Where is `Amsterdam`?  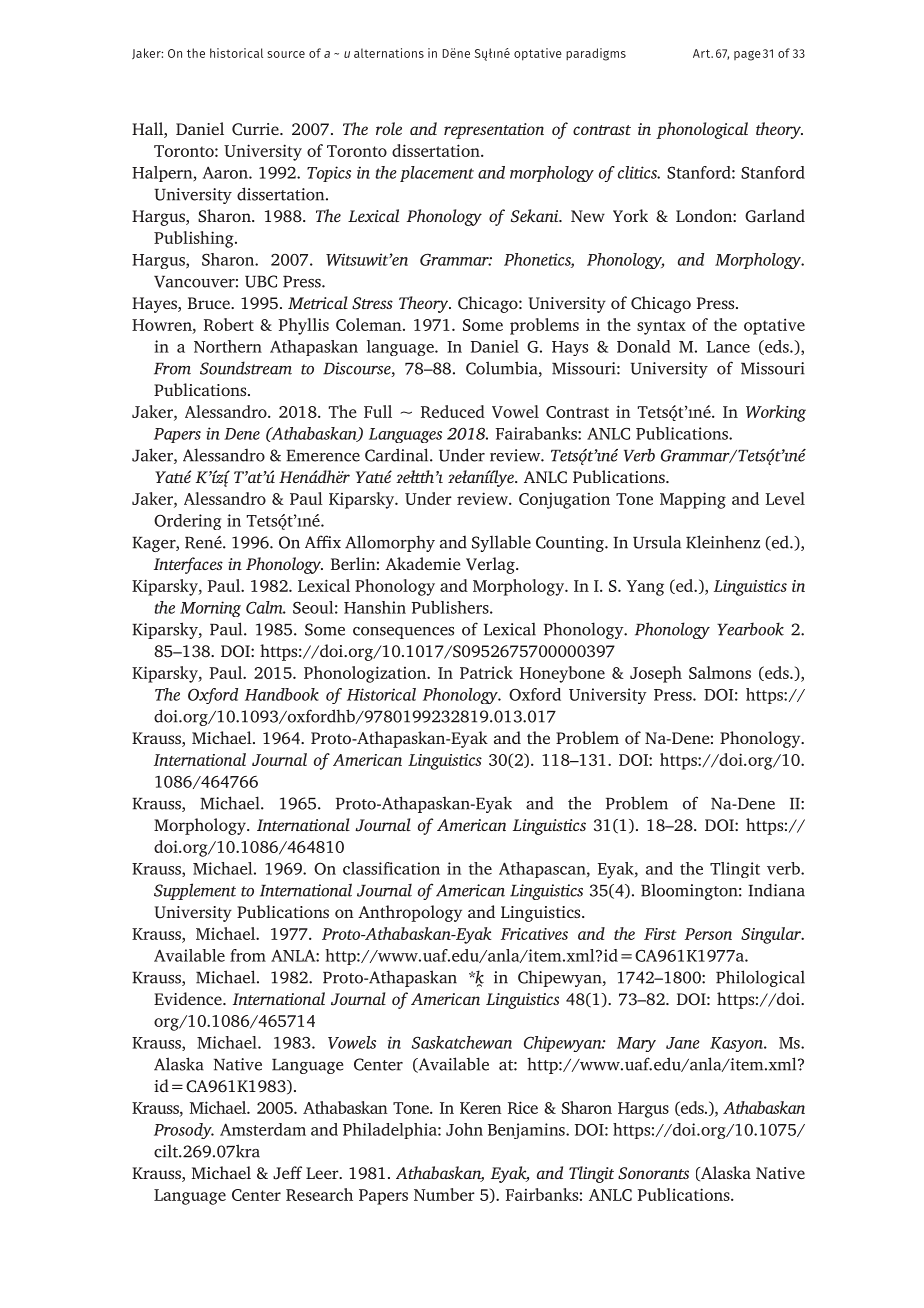
Amsterdam is located at coordinates (263, 1129).
